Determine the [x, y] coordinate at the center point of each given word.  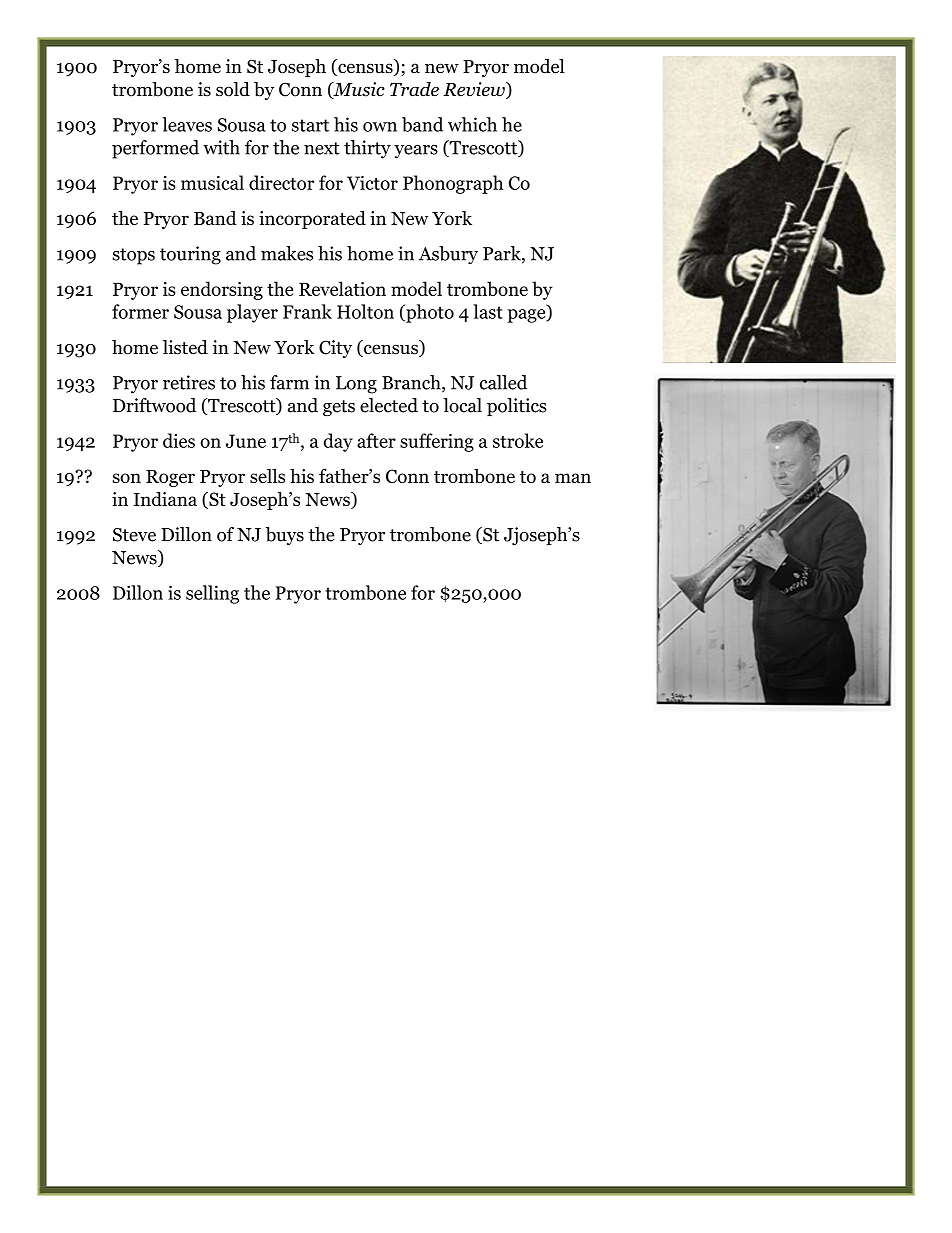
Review [475, 90]
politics [517, 407]
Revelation [342, 288]
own [380, 127]
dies [179, 440]
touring [190, 255]
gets [339, 408]
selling [212, 594]
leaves [187, 124]
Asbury [448, 255]
